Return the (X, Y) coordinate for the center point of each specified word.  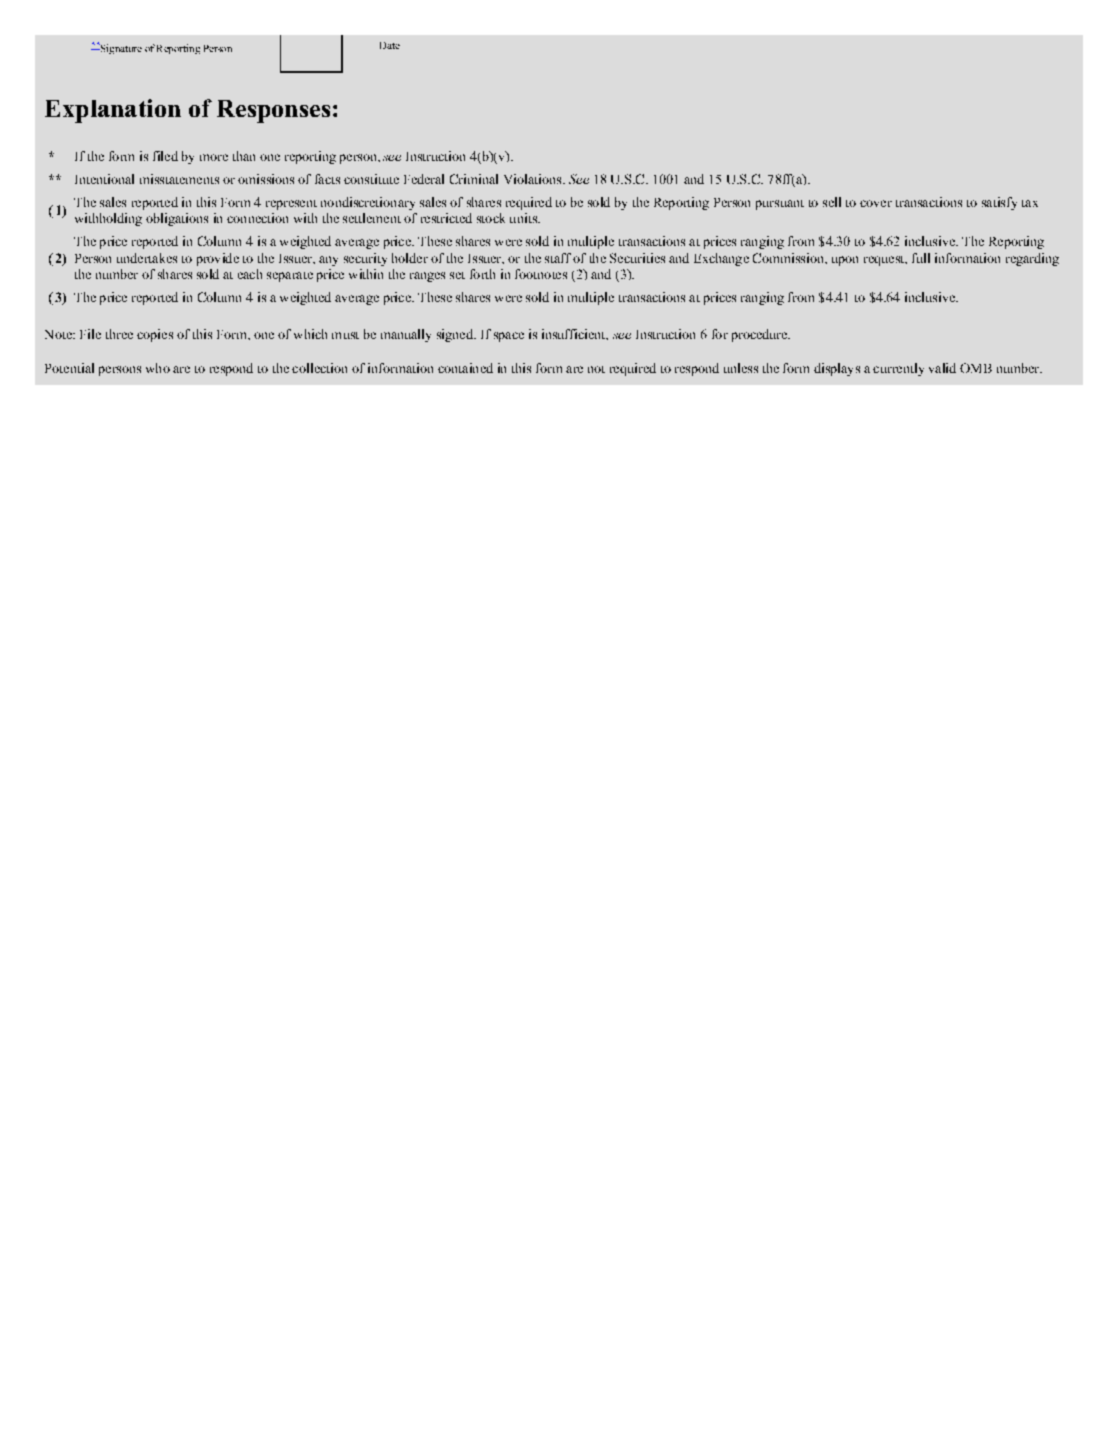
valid (942, 368)
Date (390, 45)
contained (465, 368)
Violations (534, 179)
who (158, 368)
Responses (273, 111)
